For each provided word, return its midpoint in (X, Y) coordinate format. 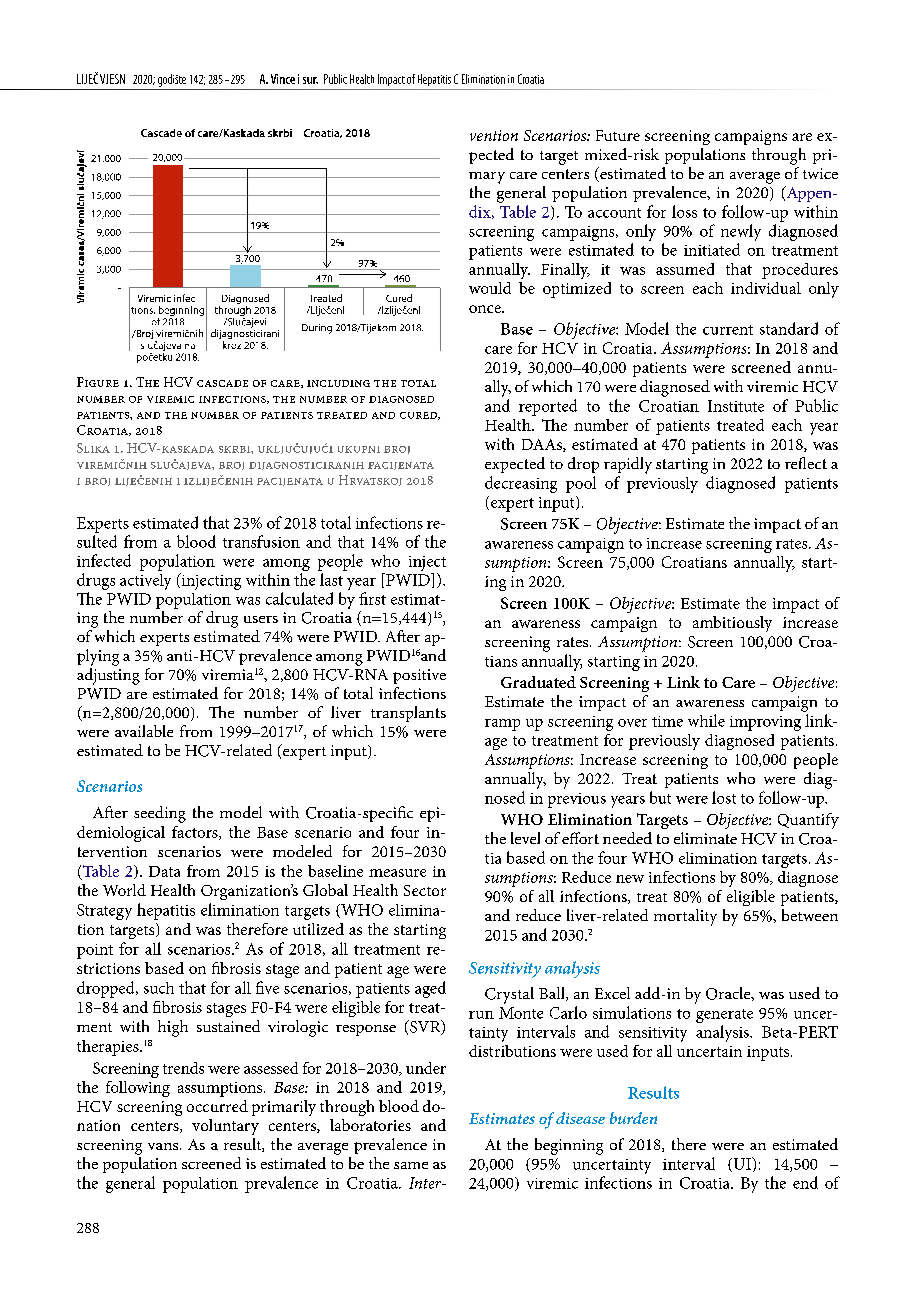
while (706, 720)
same (411, 1165)
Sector (425, 890)
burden (633, 1118)
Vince (283, 79)
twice (820, 173)
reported (548, 407)
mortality (685, 917)
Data (164, 871)
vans (163, 1146)
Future (618, 135)
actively (145, 582)
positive (419, 676)
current (728, 330)
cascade (222, 383)
